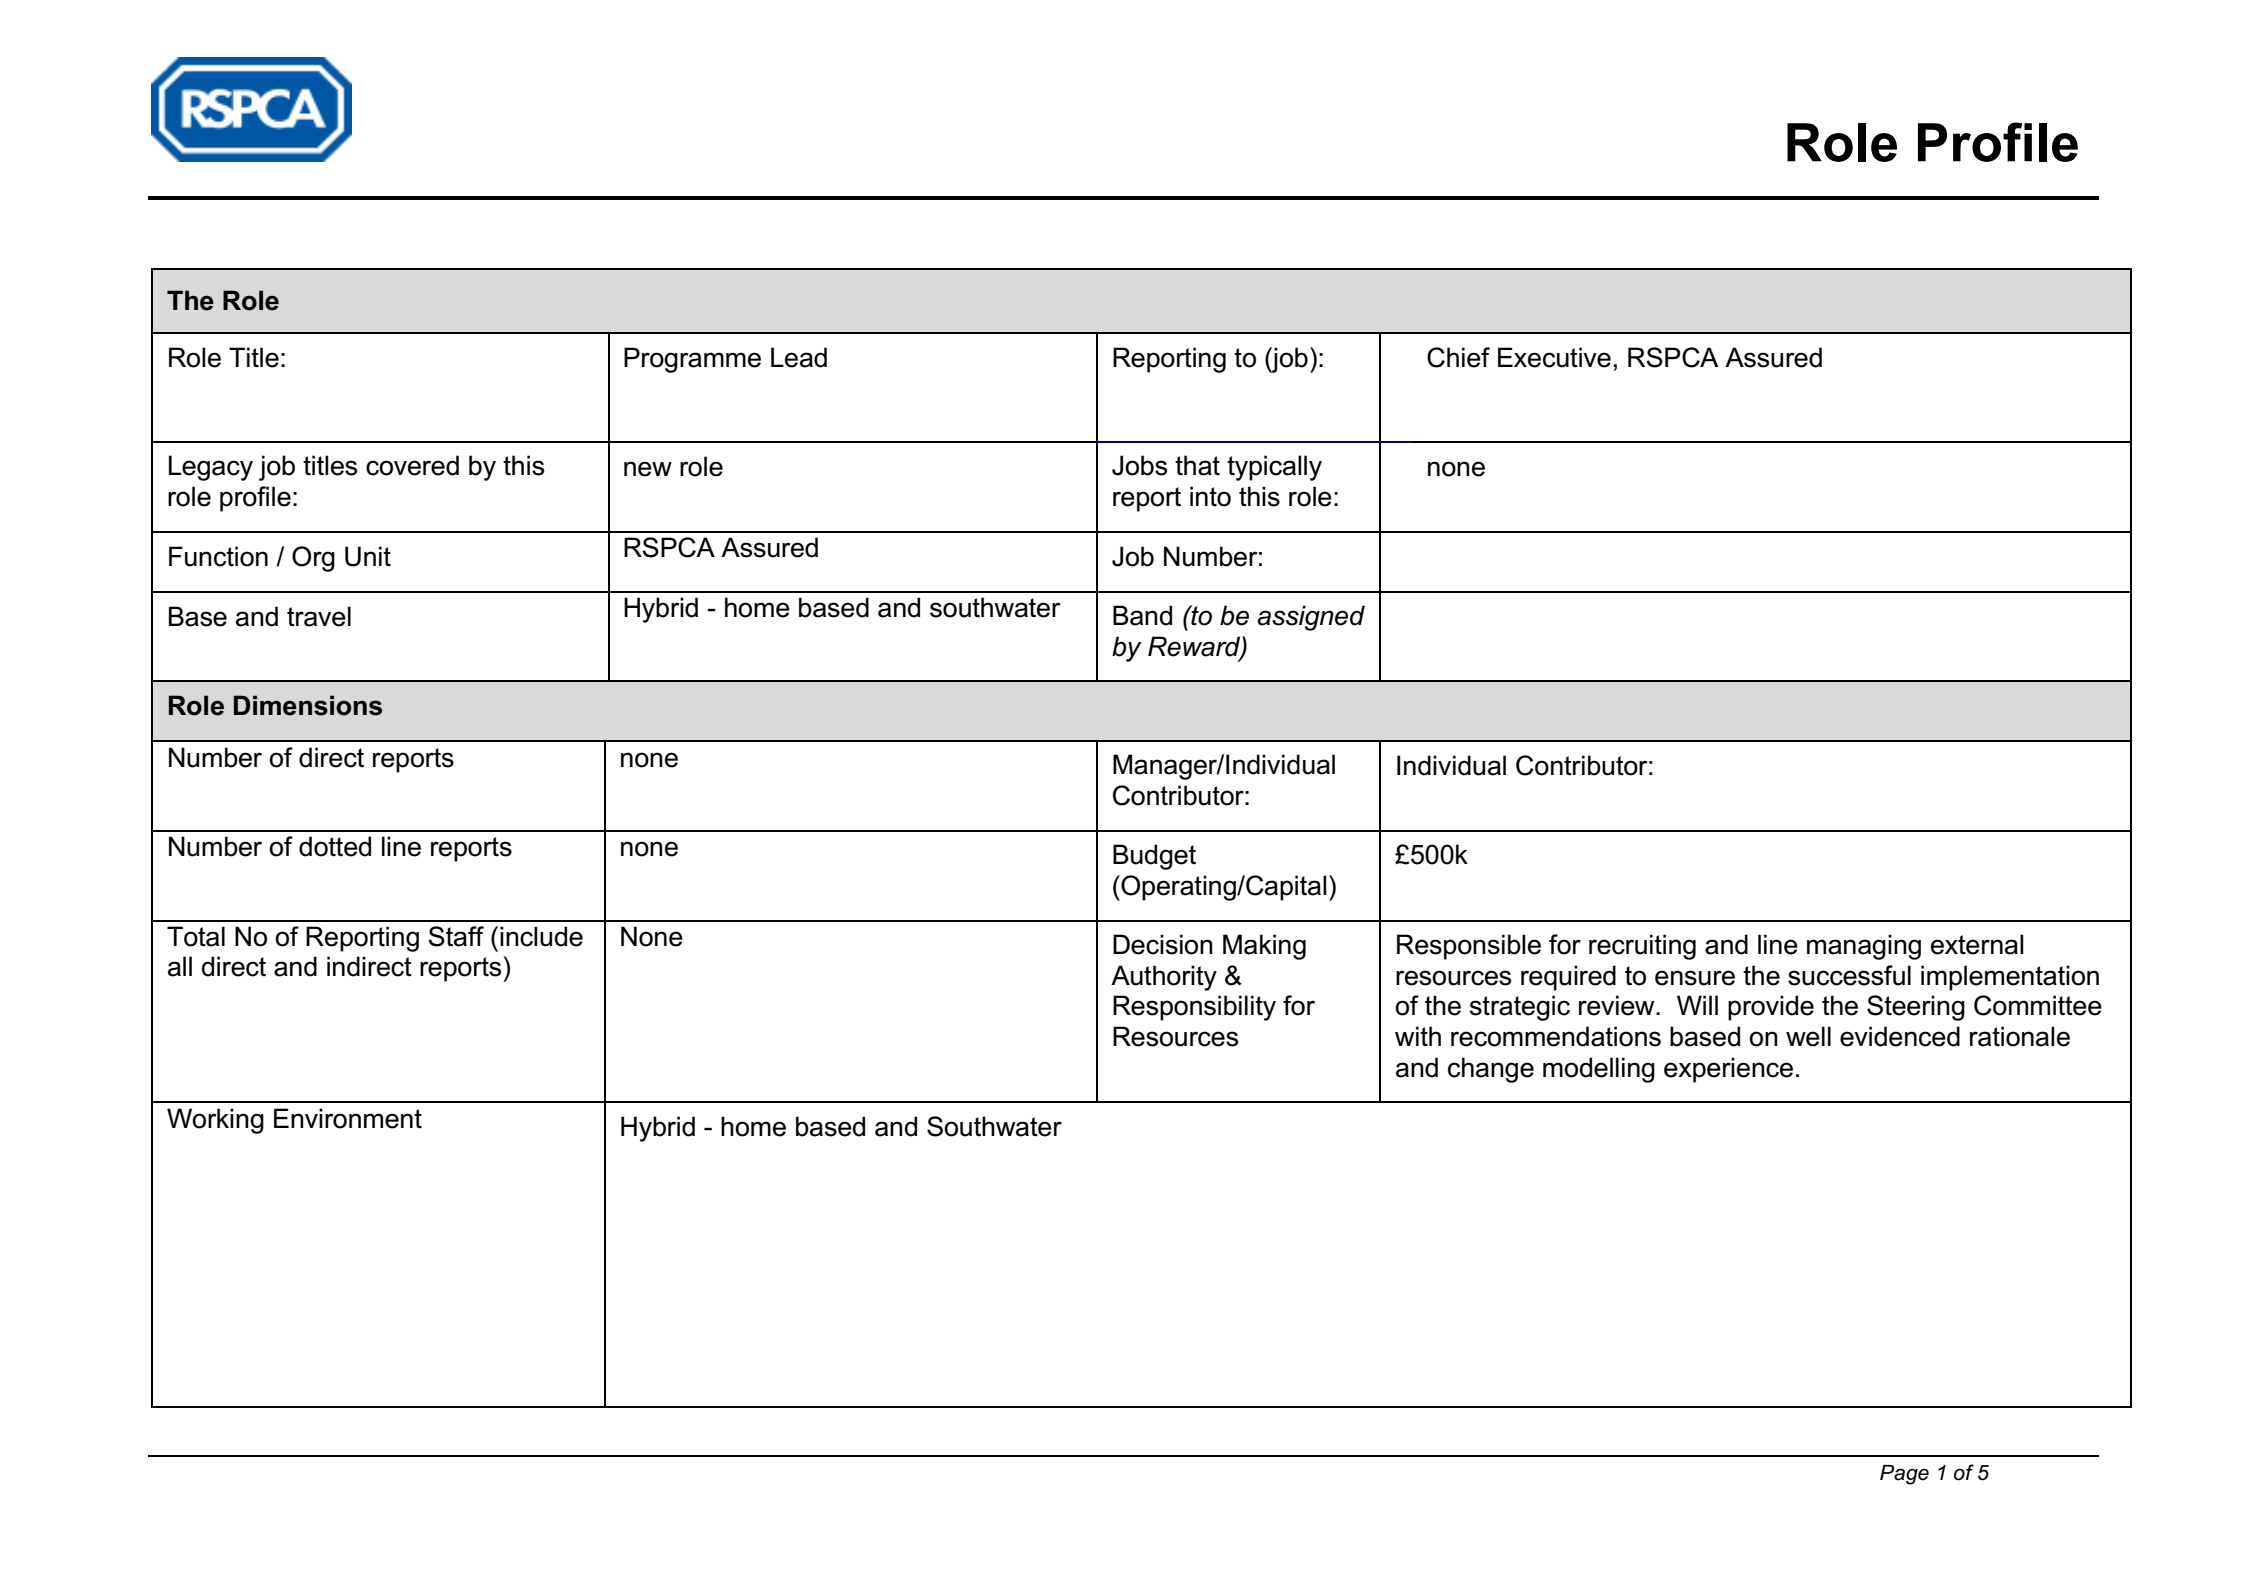  What do you see at coordinates (1311, 618) in the screenshot?
I see `assigned` at bounding box center [1311, 618].
